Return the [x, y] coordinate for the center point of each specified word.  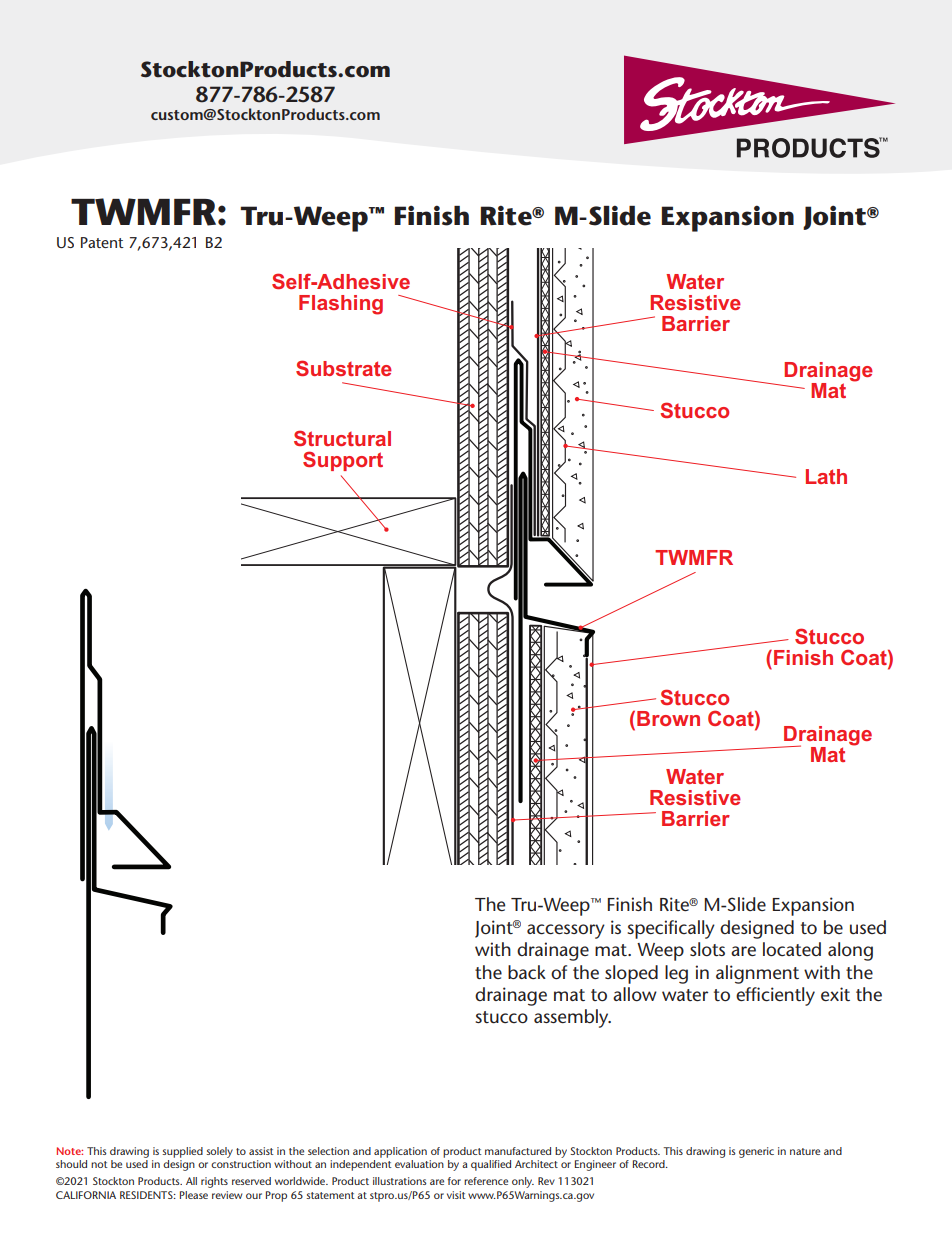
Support [343, 461]
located [792, 949]
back [527, 972]
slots [707, 949]
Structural [342, 438]
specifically [671, 929]
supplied [182, 1152]
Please [194, 1195]
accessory [566, 931]
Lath [826, 476]
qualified [491, 1165]
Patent [102, 242]
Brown [668, 718]
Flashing [341, 305]
